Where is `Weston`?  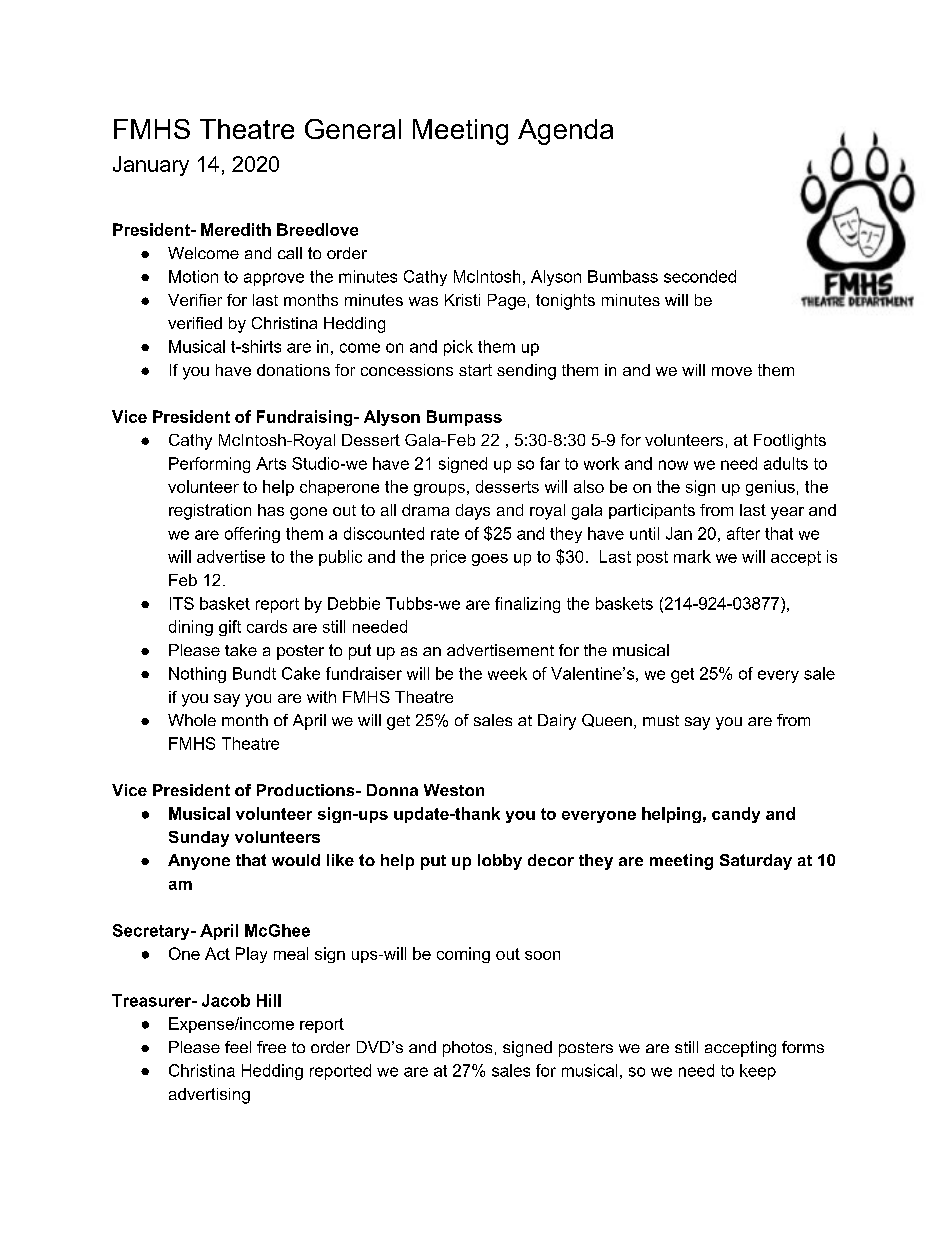 Weston is located at coordinates (454, 790).
